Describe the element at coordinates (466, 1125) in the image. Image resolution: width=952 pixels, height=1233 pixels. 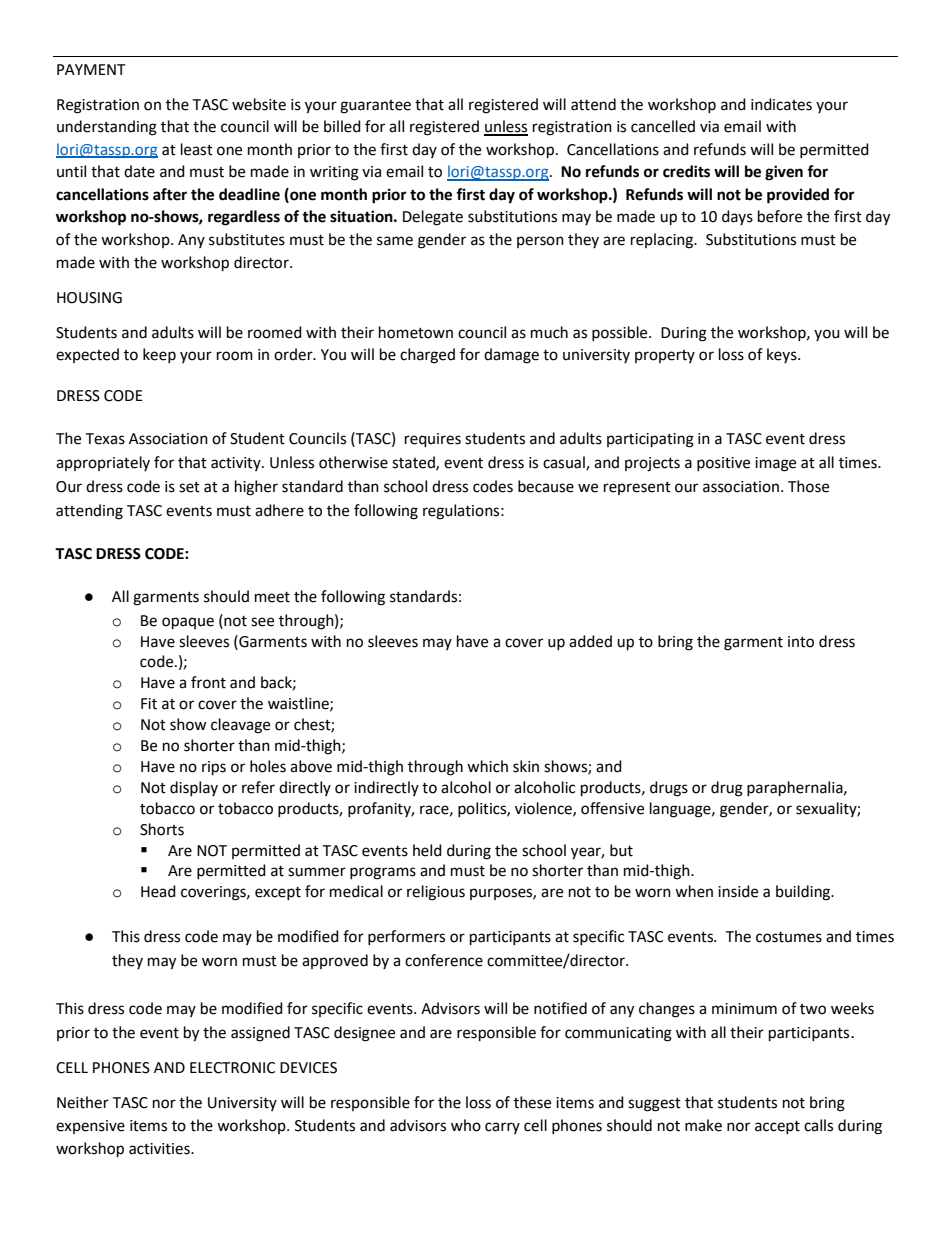
I see `who` at that location.
